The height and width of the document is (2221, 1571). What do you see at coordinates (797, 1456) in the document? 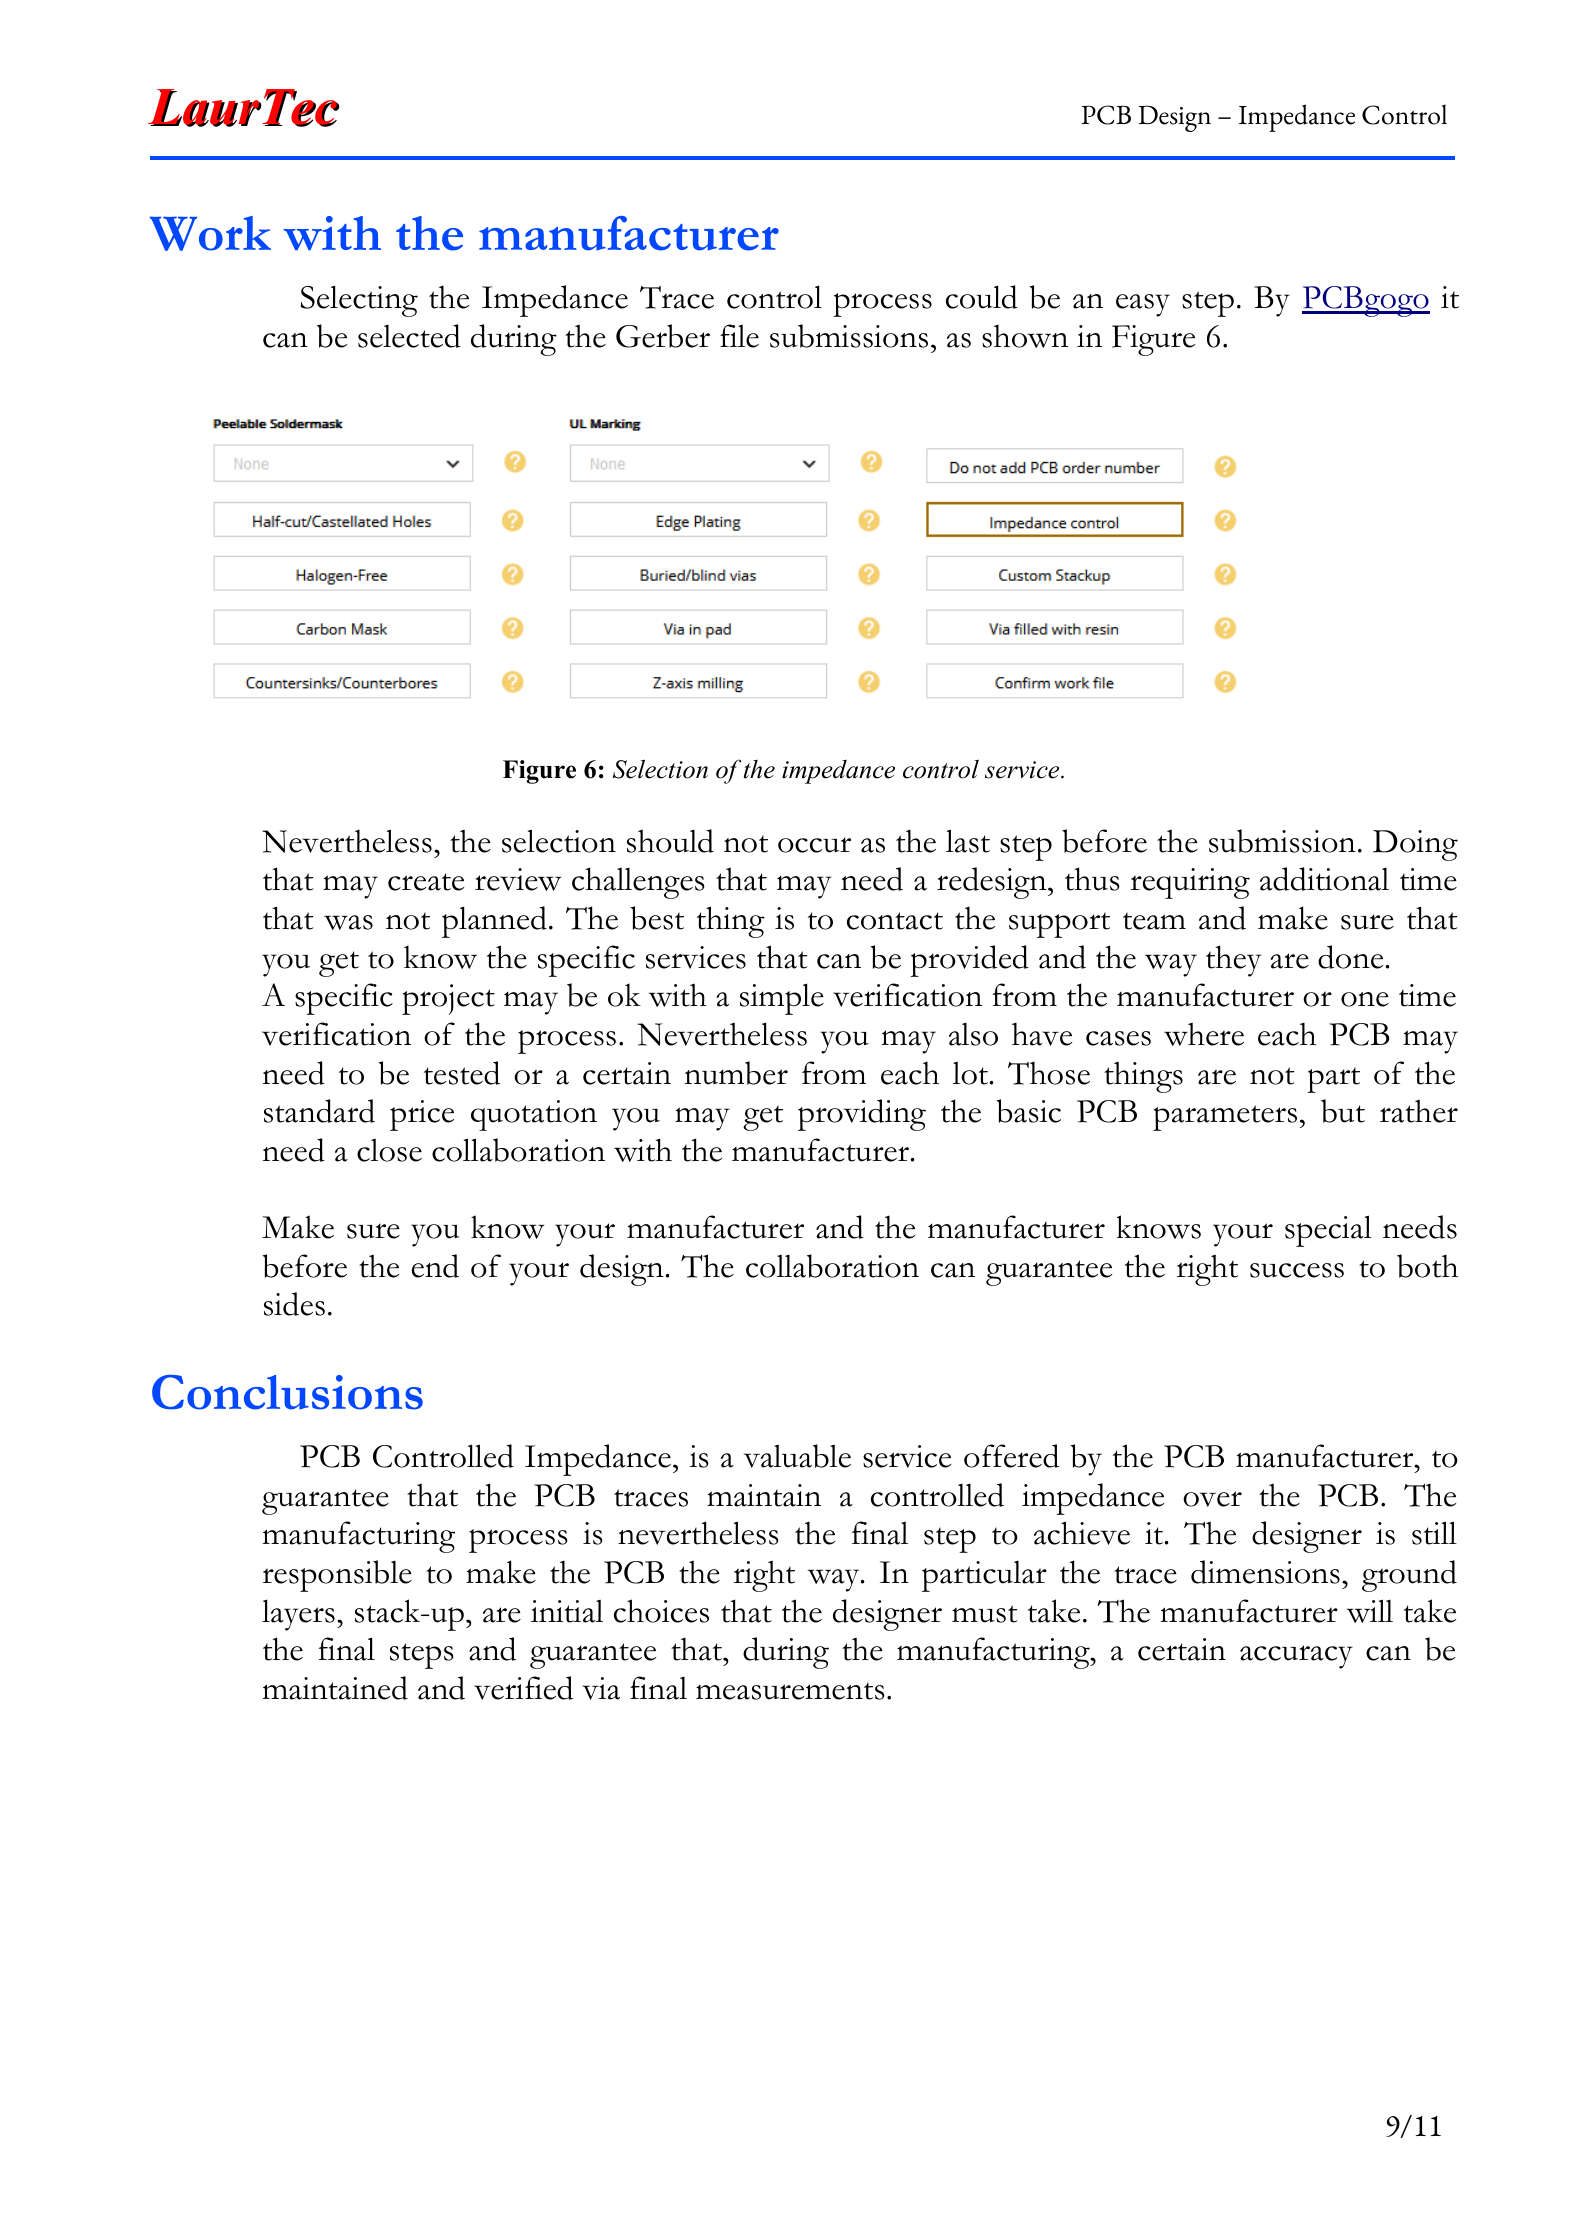
I see `valuable` at bounding box center [797, 1456].
